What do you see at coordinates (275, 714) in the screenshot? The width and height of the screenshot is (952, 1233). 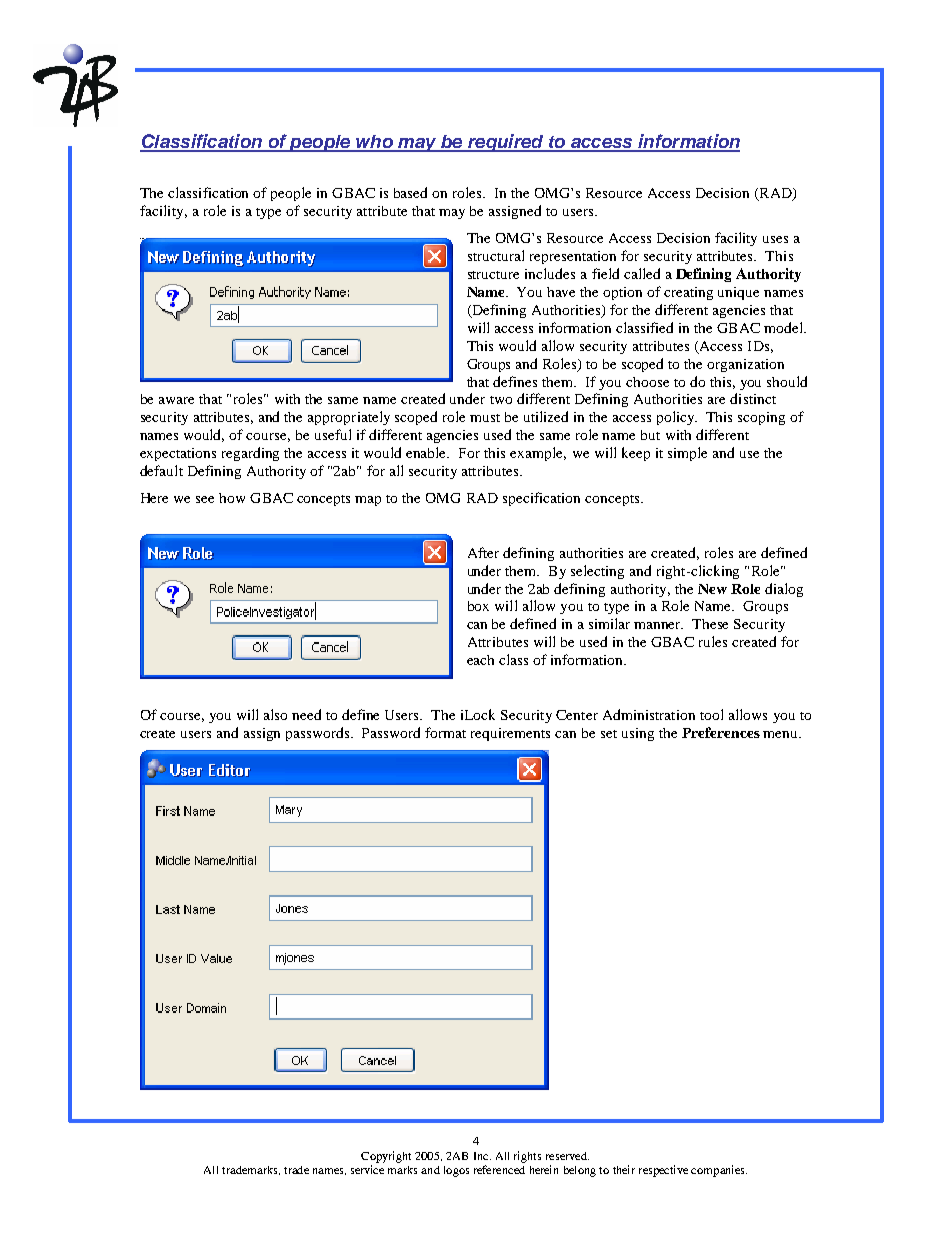 I see `also` at bounding box center [275, 714].
